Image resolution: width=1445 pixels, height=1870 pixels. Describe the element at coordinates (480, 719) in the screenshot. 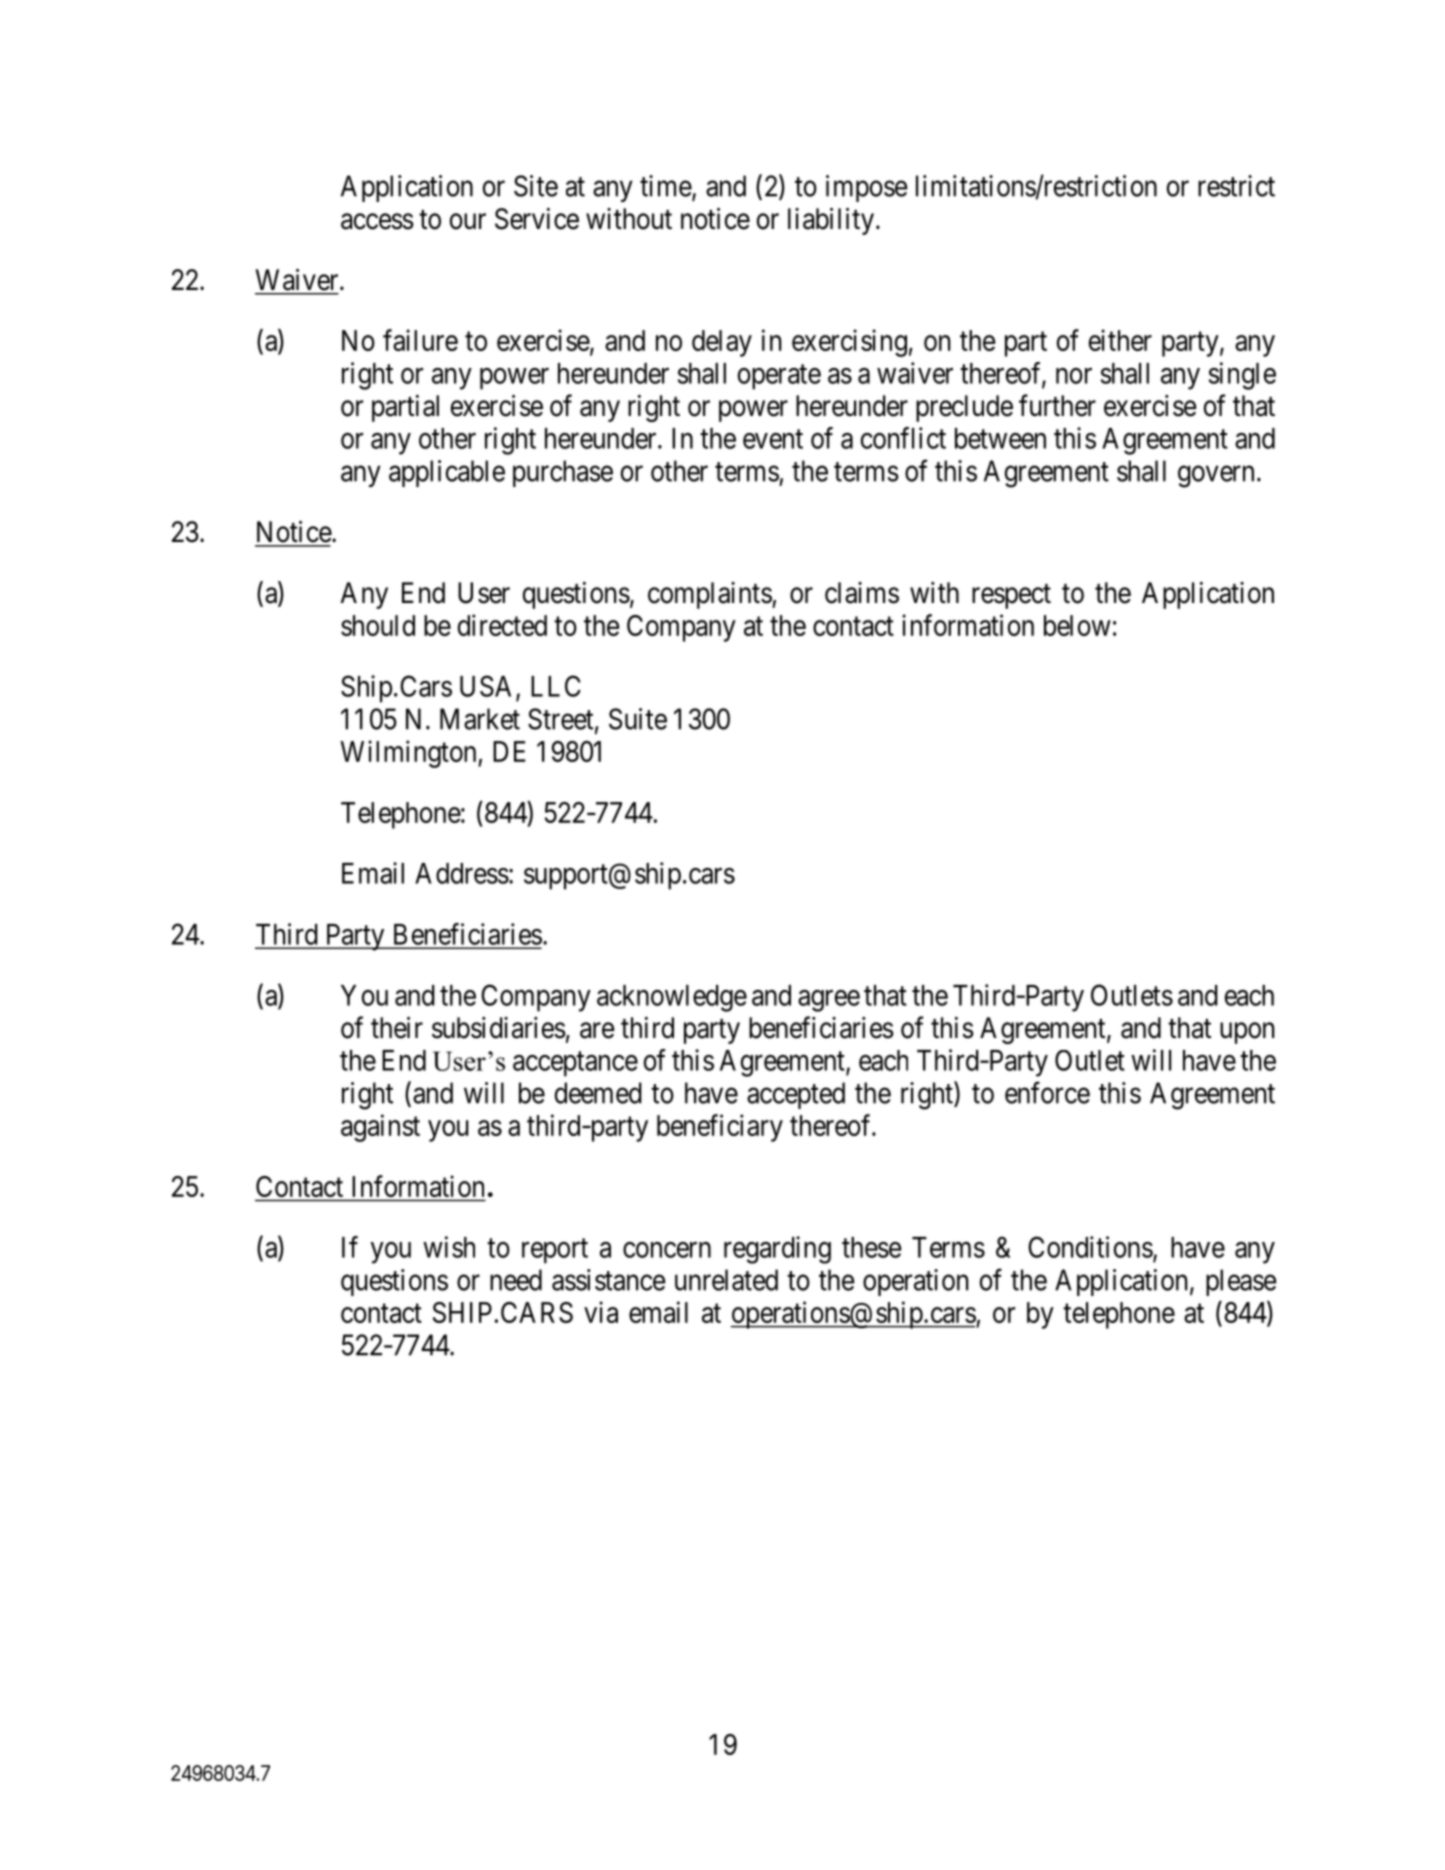

I see `Market` at that location.
